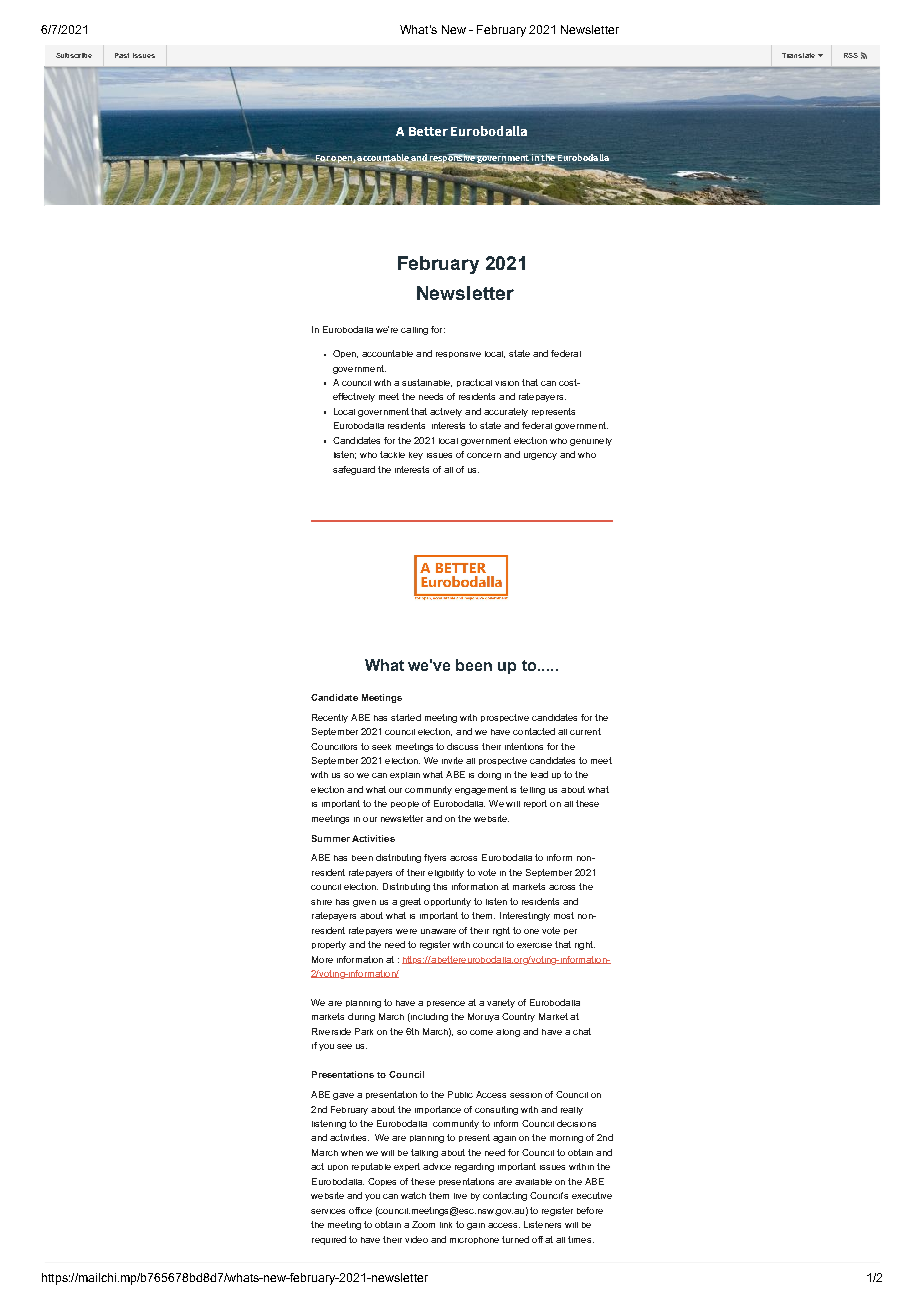 This screenshot has width=924, height=1308. Describe the element at coordinates (592, 1195) in the screenshot. I see `executive` at that location.
